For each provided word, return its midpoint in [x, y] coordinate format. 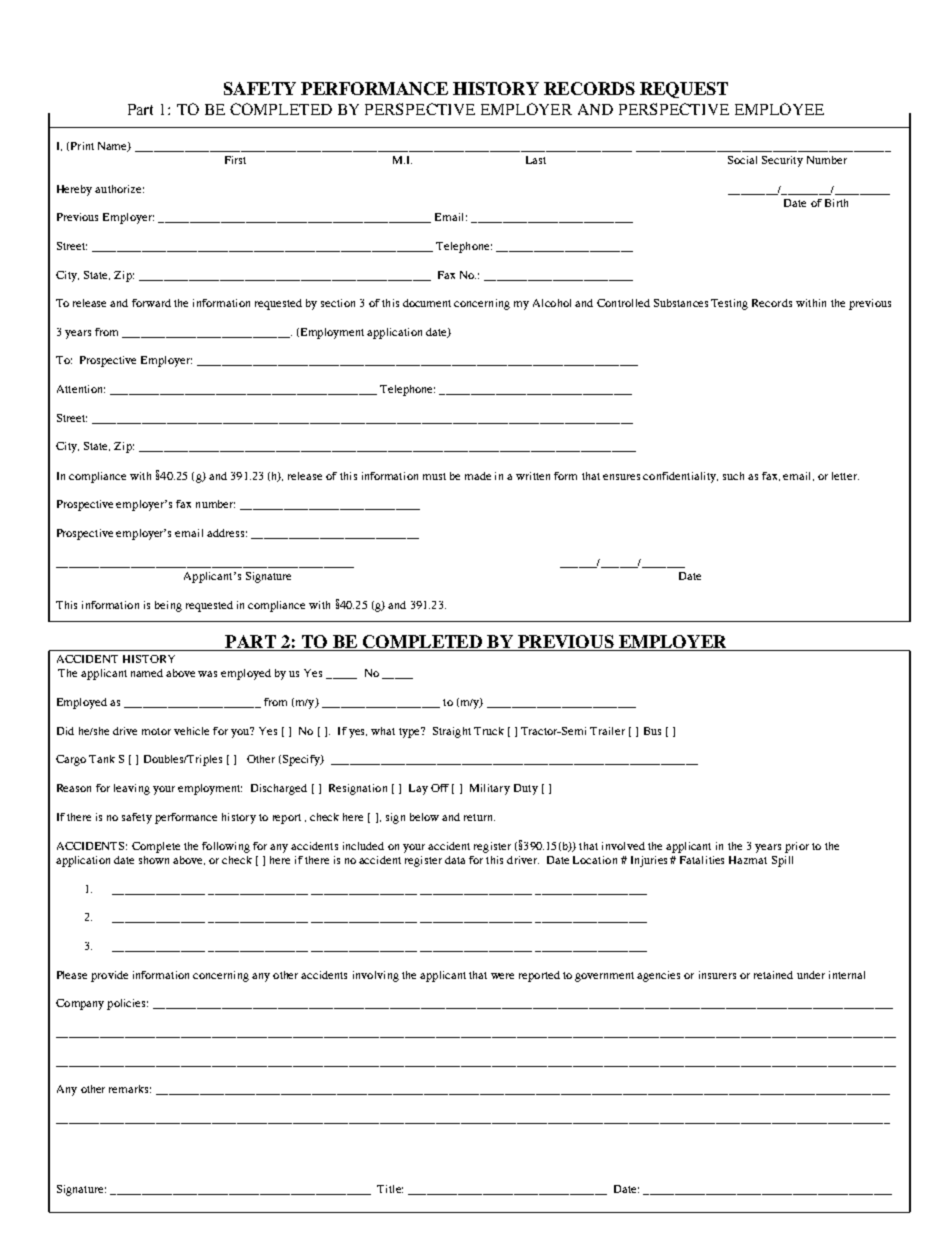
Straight [452, 732]
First [235, 160]
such [733, 476]
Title [390, 1189]
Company [80, 1004]
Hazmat [748, 860]
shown [154, 860]
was [207, 674]
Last [536, 160]
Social [742, 160]
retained [773, 975]
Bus [652, 731]
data [455, 860]
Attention [81, 389]
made [478, 476]
